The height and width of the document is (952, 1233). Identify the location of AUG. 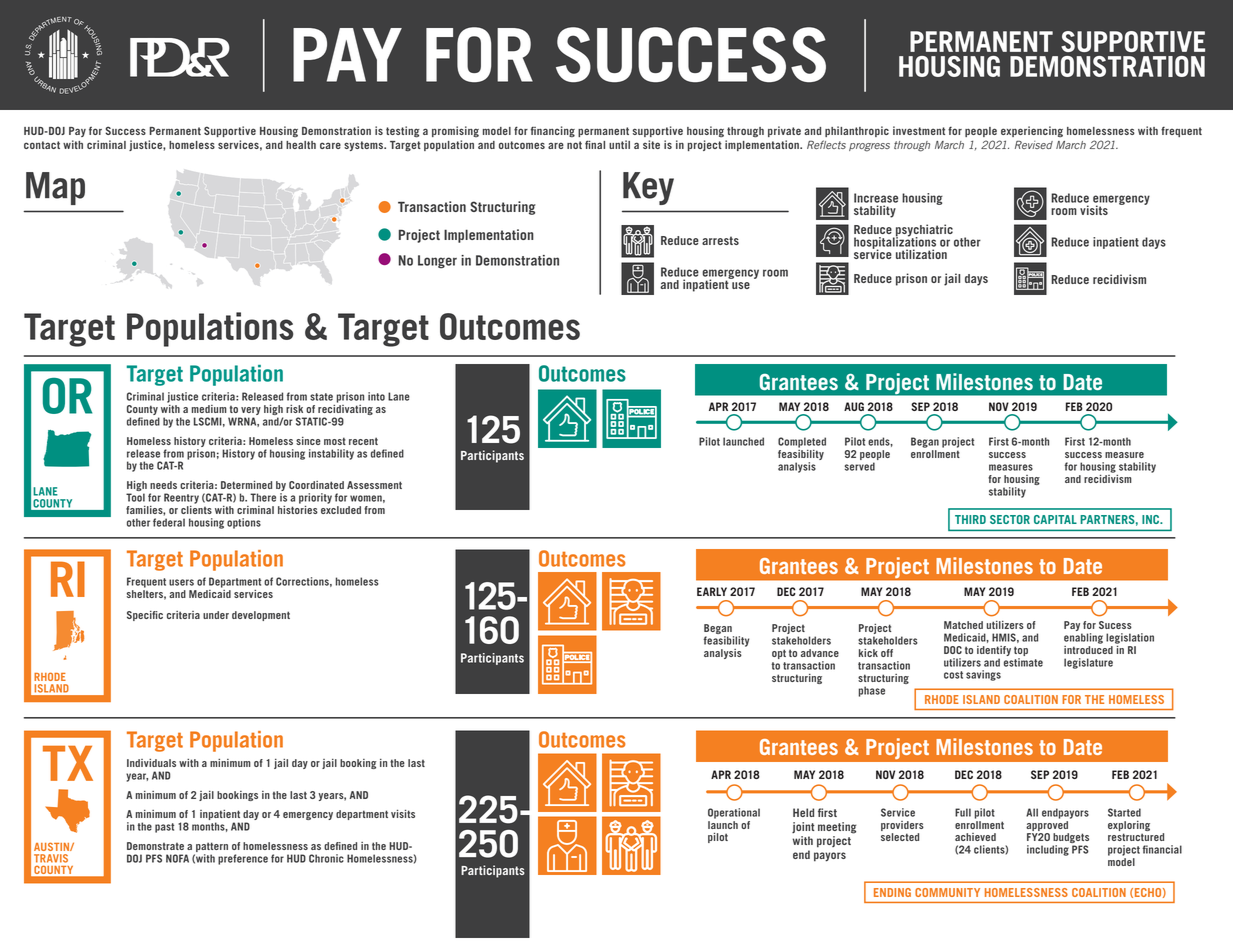
(854, 406).
